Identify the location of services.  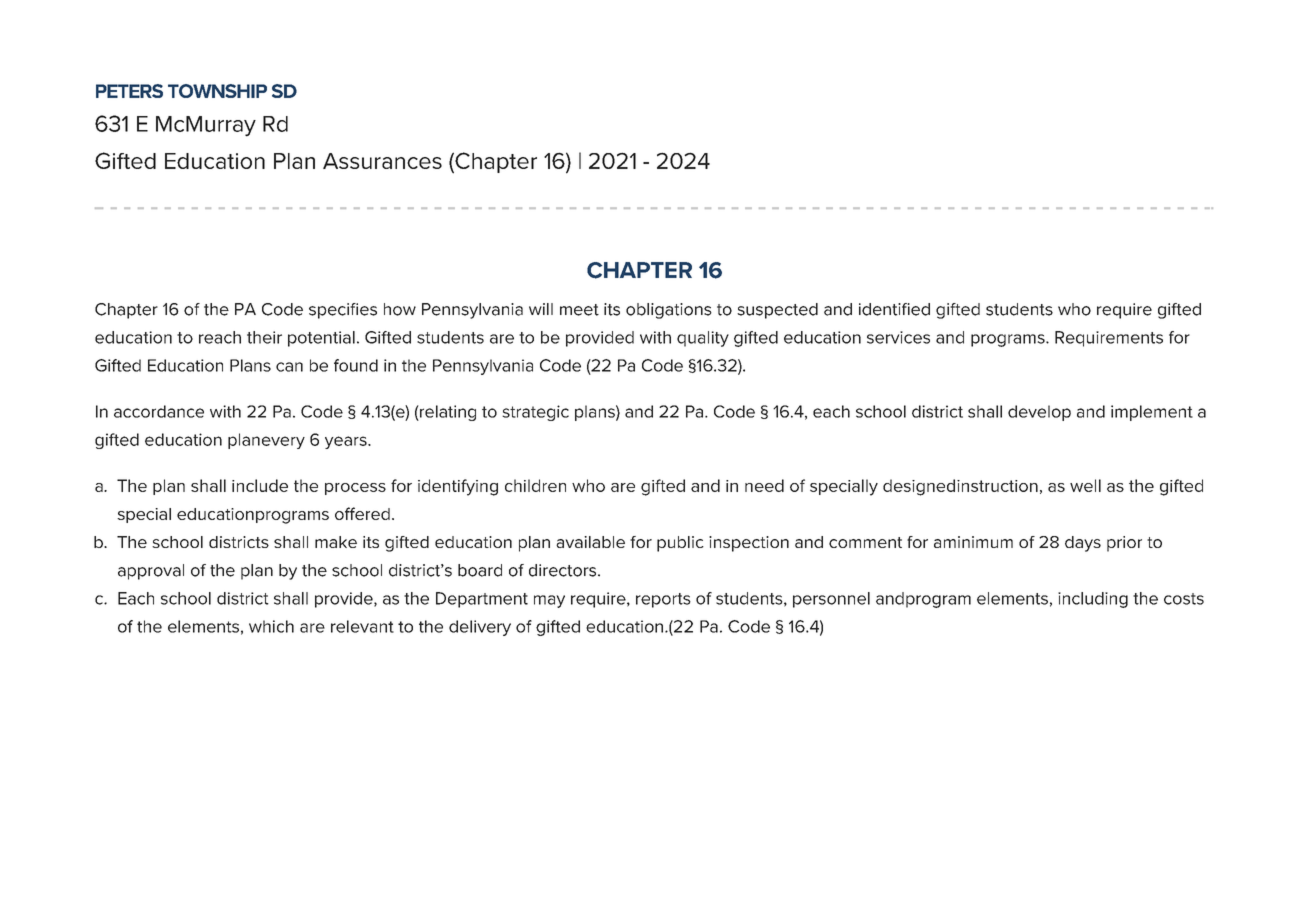
(898, 337).
